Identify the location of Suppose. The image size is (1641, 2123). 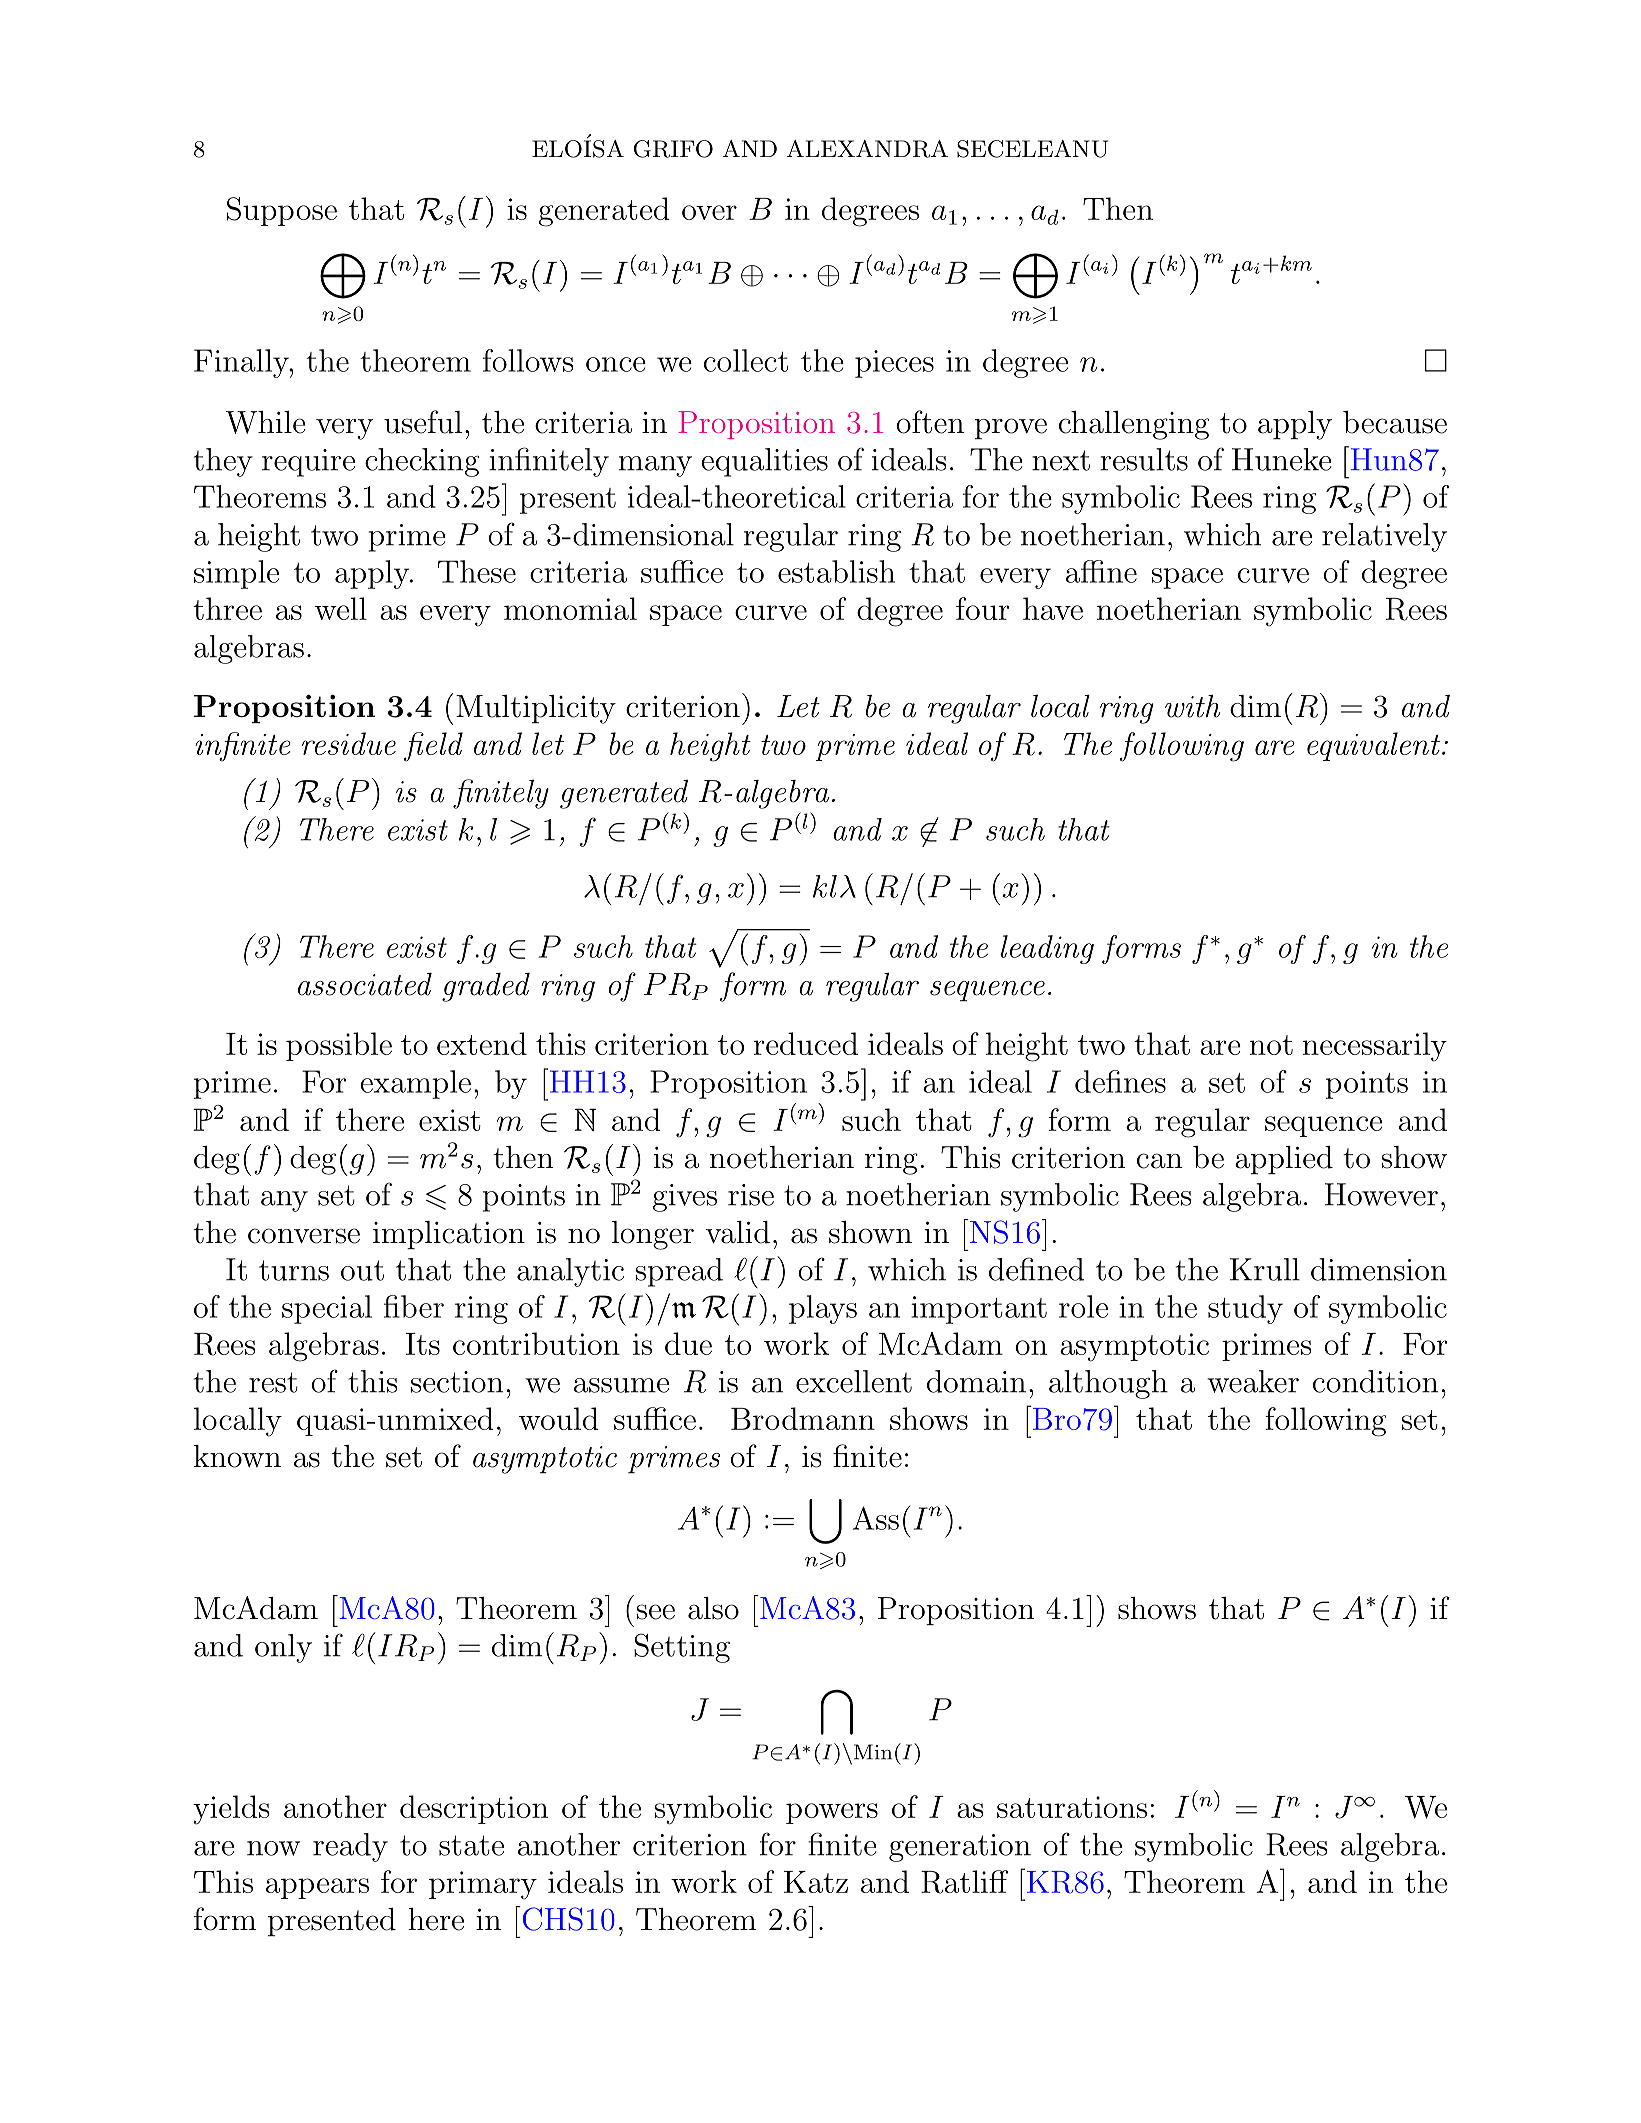
(282, 211).
